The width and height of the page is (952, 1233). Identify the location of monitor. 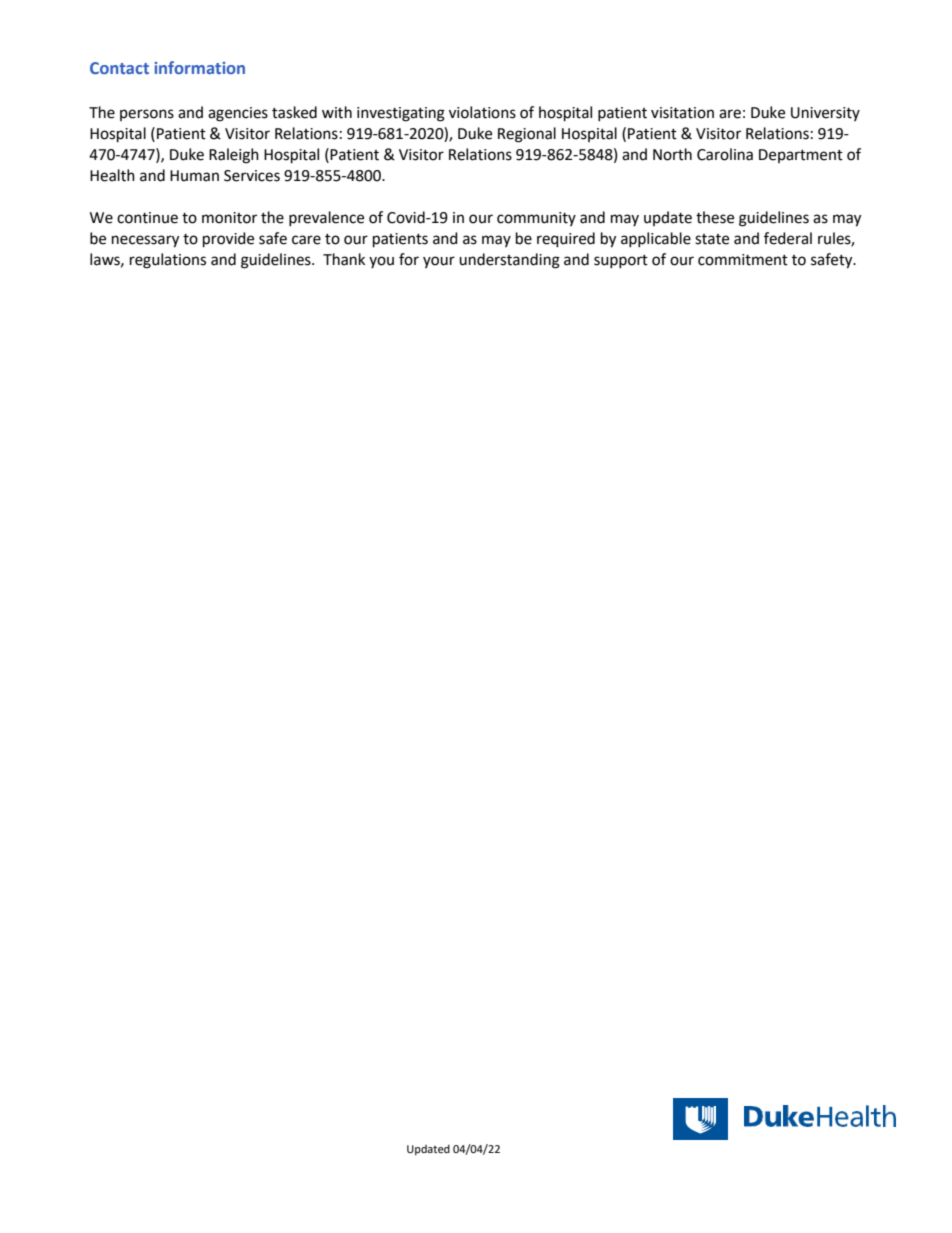
(229, 218).
